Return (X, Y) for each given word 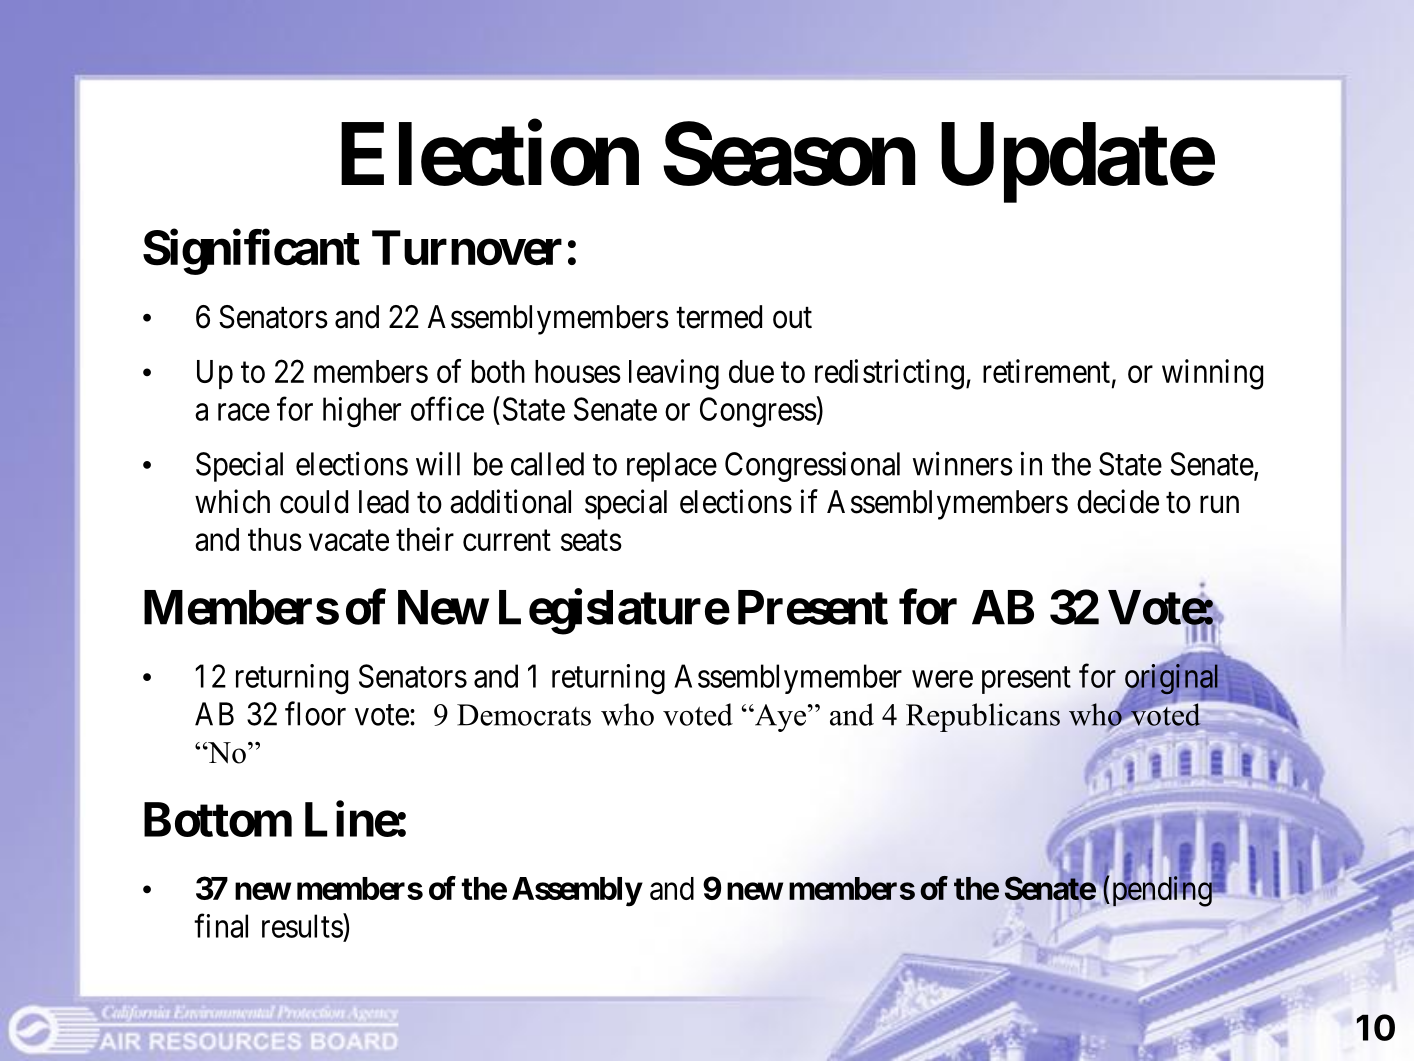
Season (789, 154)
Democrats (524, 715)
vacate (349, 540)
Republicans (983, 717)
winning (1212, 374)
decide (1118, 501)
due (751, 371)
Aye (779, 718)
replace (672, 467)
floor (315, 713)
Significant (251, 252)
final (221, 926)
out (792, 318)
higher (362, 412)
